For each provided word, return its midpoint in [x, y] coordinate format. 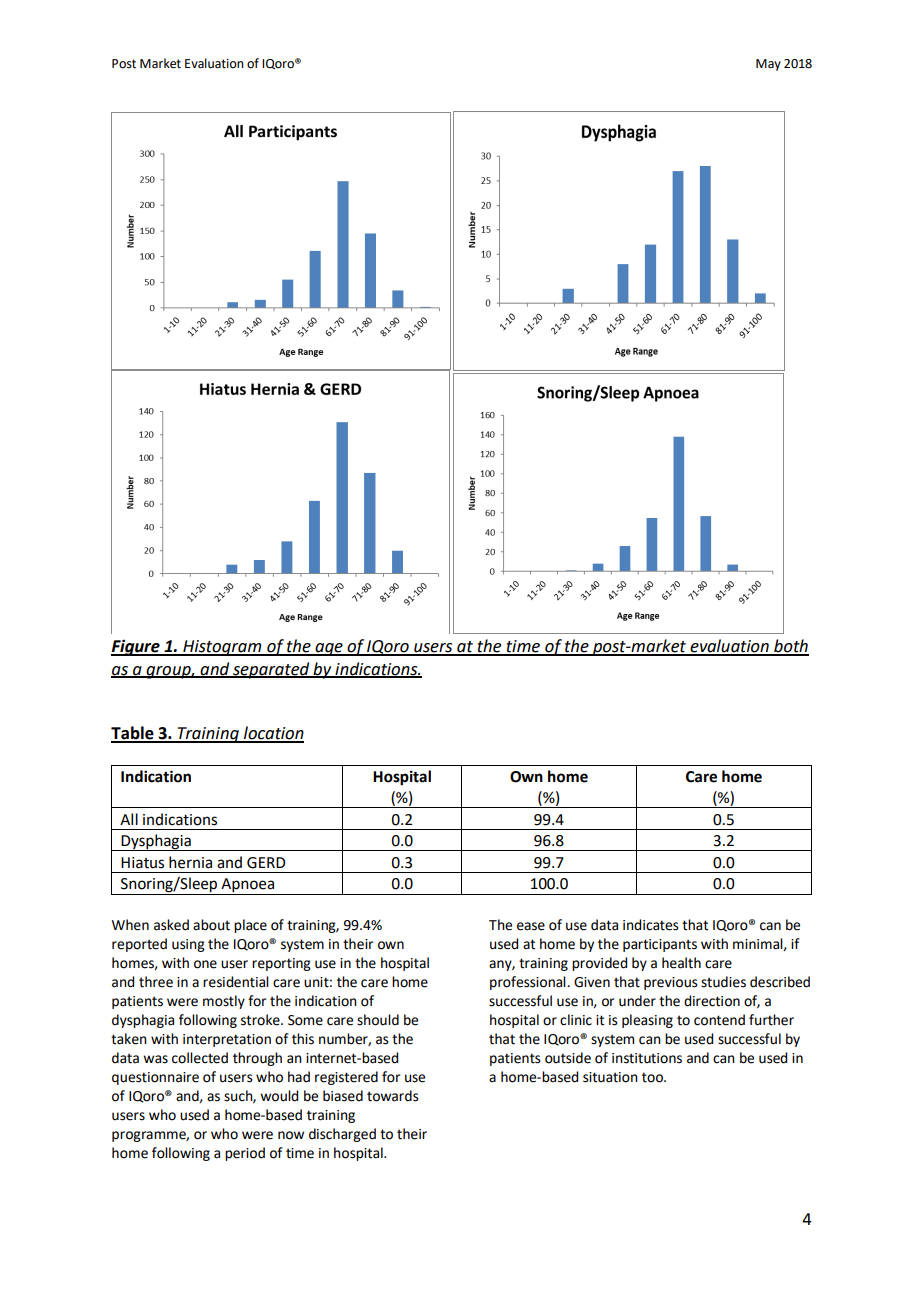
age [329, 649]
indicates [651, 925]
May [768, 65]
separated [271, 670]
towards [393, 1096]
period [245, 1154]
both [790, 647]
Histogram [222, 648]
